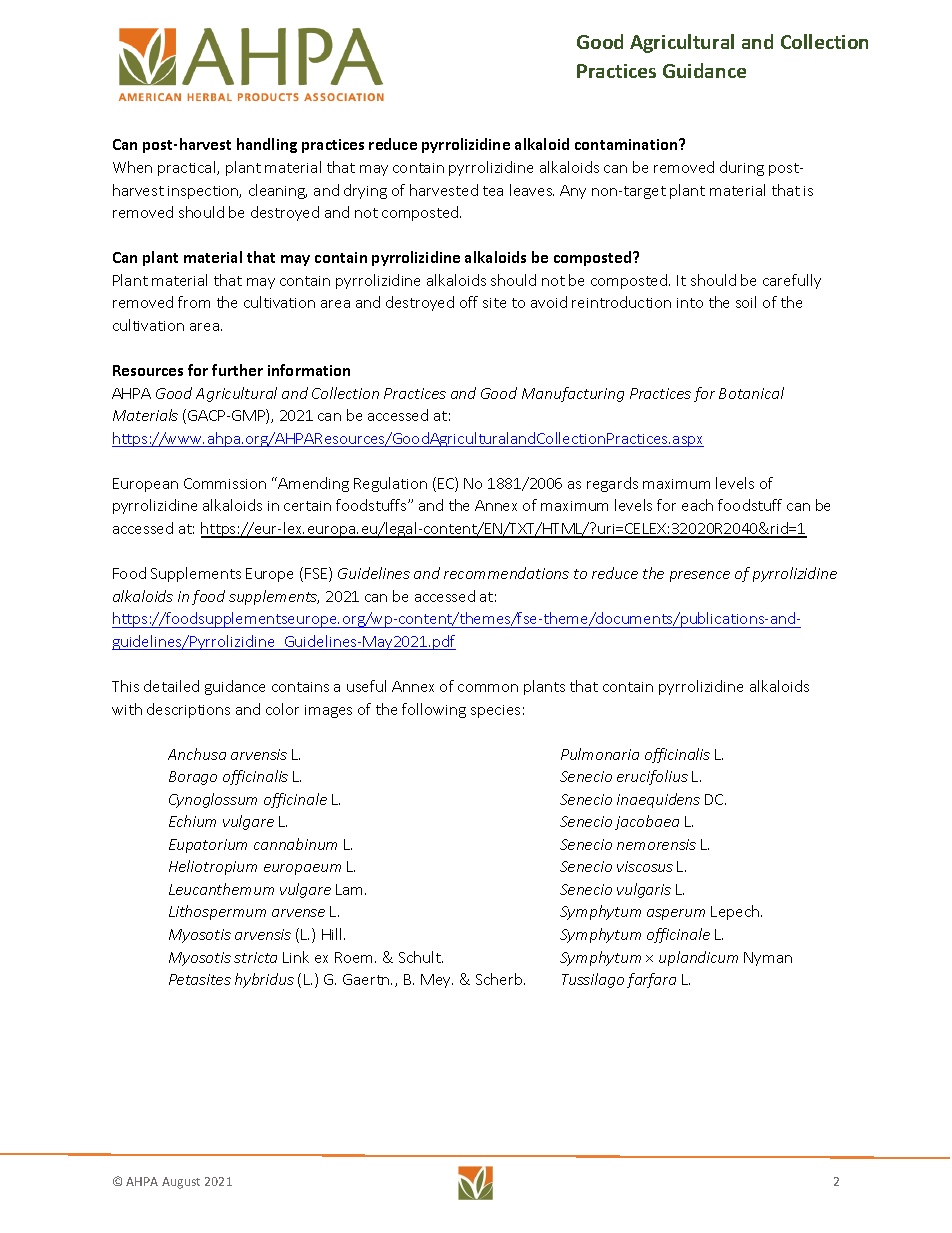 The height and width of the screenshot is (1233, 952). Describe the element at coordinates (742, 168) in the screenshot. I see `during` at that location.
